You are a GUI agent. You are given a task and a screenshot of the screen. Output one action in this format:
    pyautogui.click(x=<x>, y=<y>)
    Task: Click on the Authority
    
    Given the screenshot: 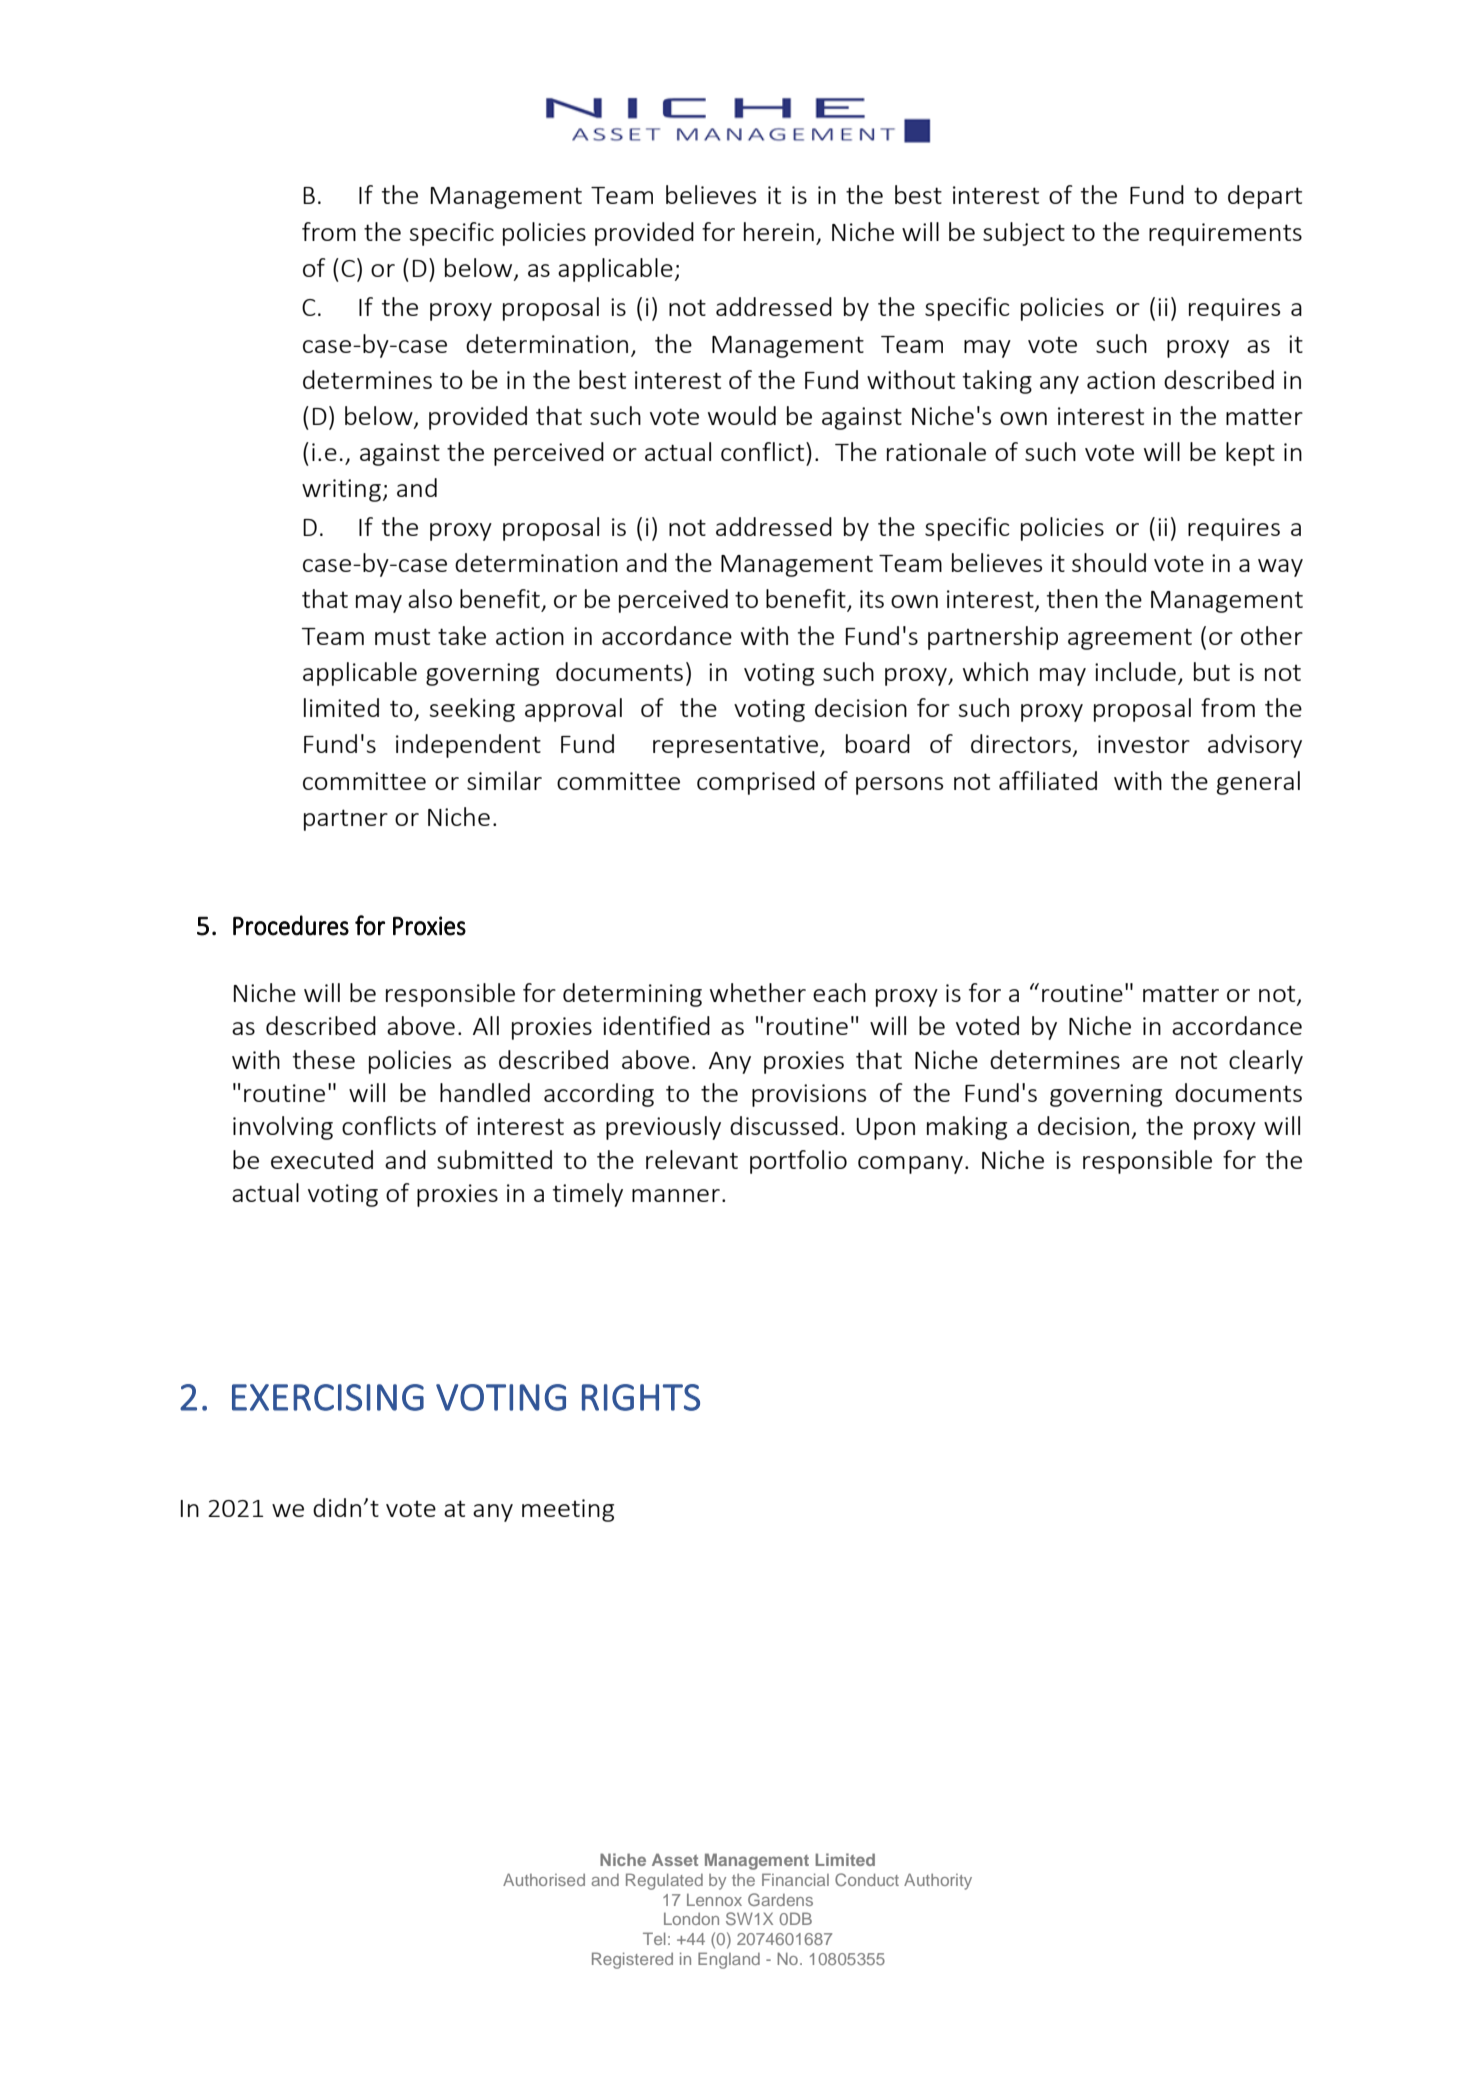 What is the action you would take?
    pyautogui.click(x=938, y=1881)
